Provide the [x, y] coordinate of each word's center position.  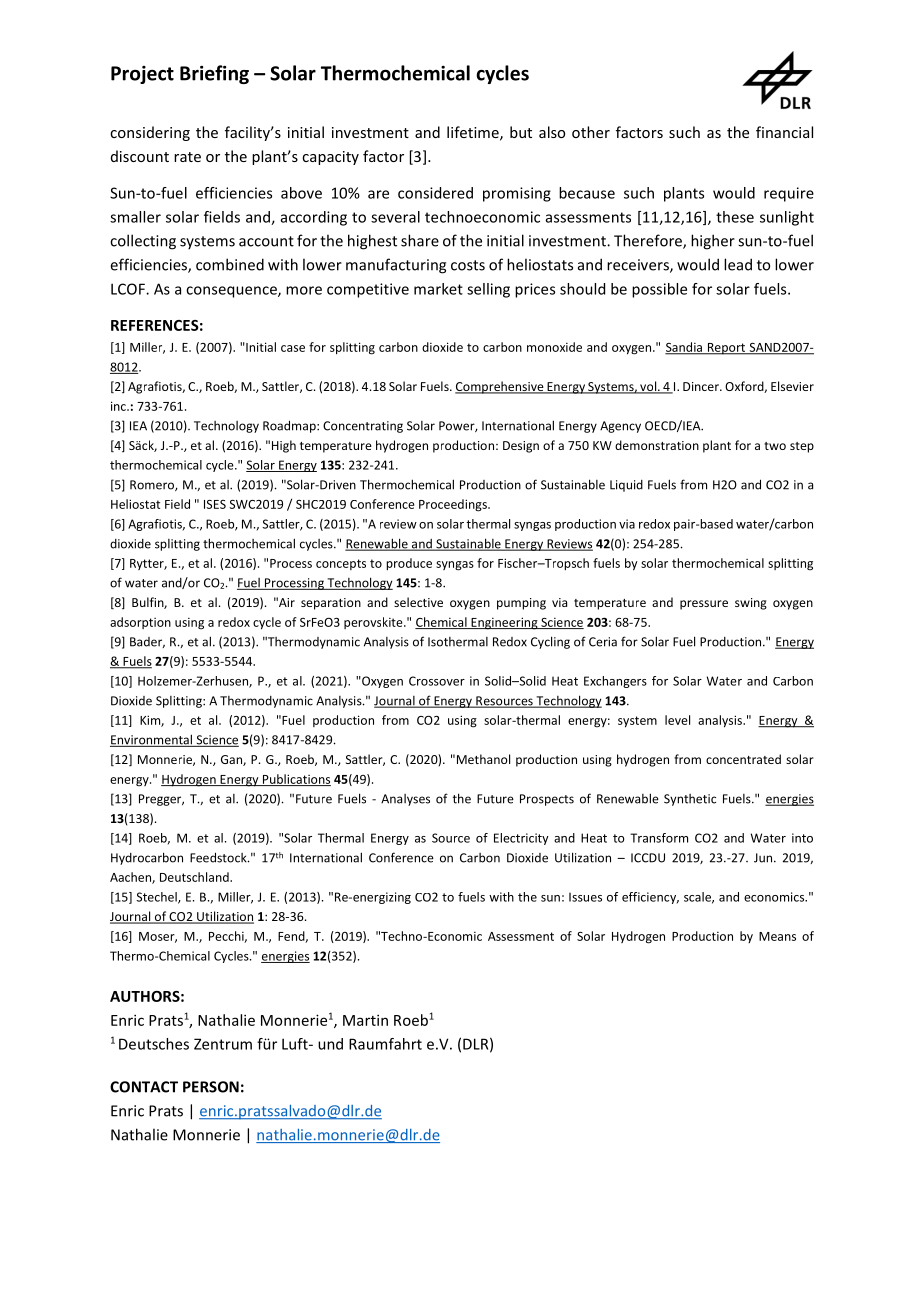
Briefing [214, 74]
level [677, 720]
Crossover [437, 681]
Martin [365, 1020]
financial [784, 132]
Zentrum [223, 1044]
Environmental [152, 740]
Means [777, 936]
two [775, 446]
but [521, 132]
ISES [215, 504]
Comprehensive [500, 387]
